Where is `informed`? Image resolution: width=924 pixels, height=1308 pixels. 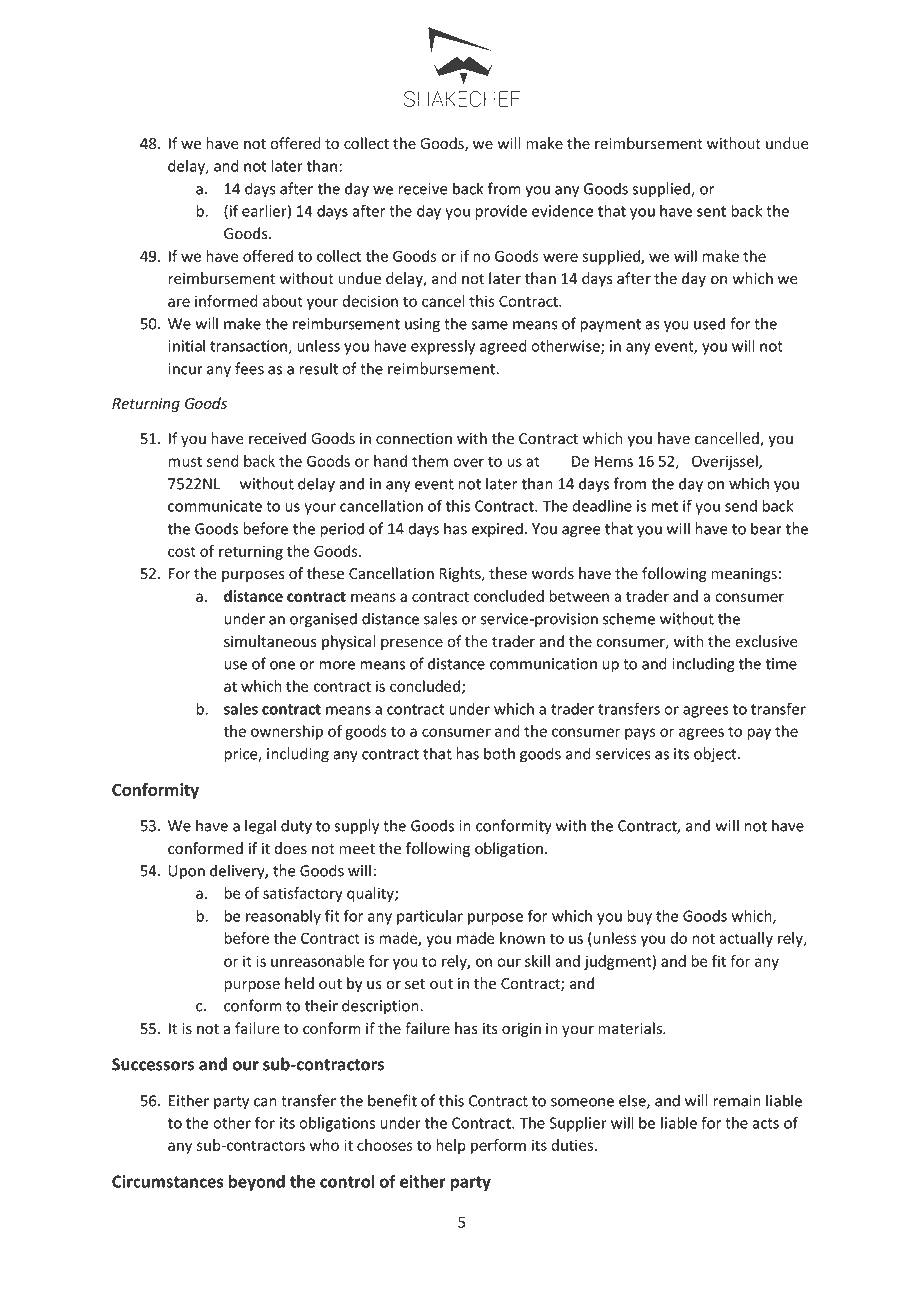 informed is located at coordinates (226, 301).
